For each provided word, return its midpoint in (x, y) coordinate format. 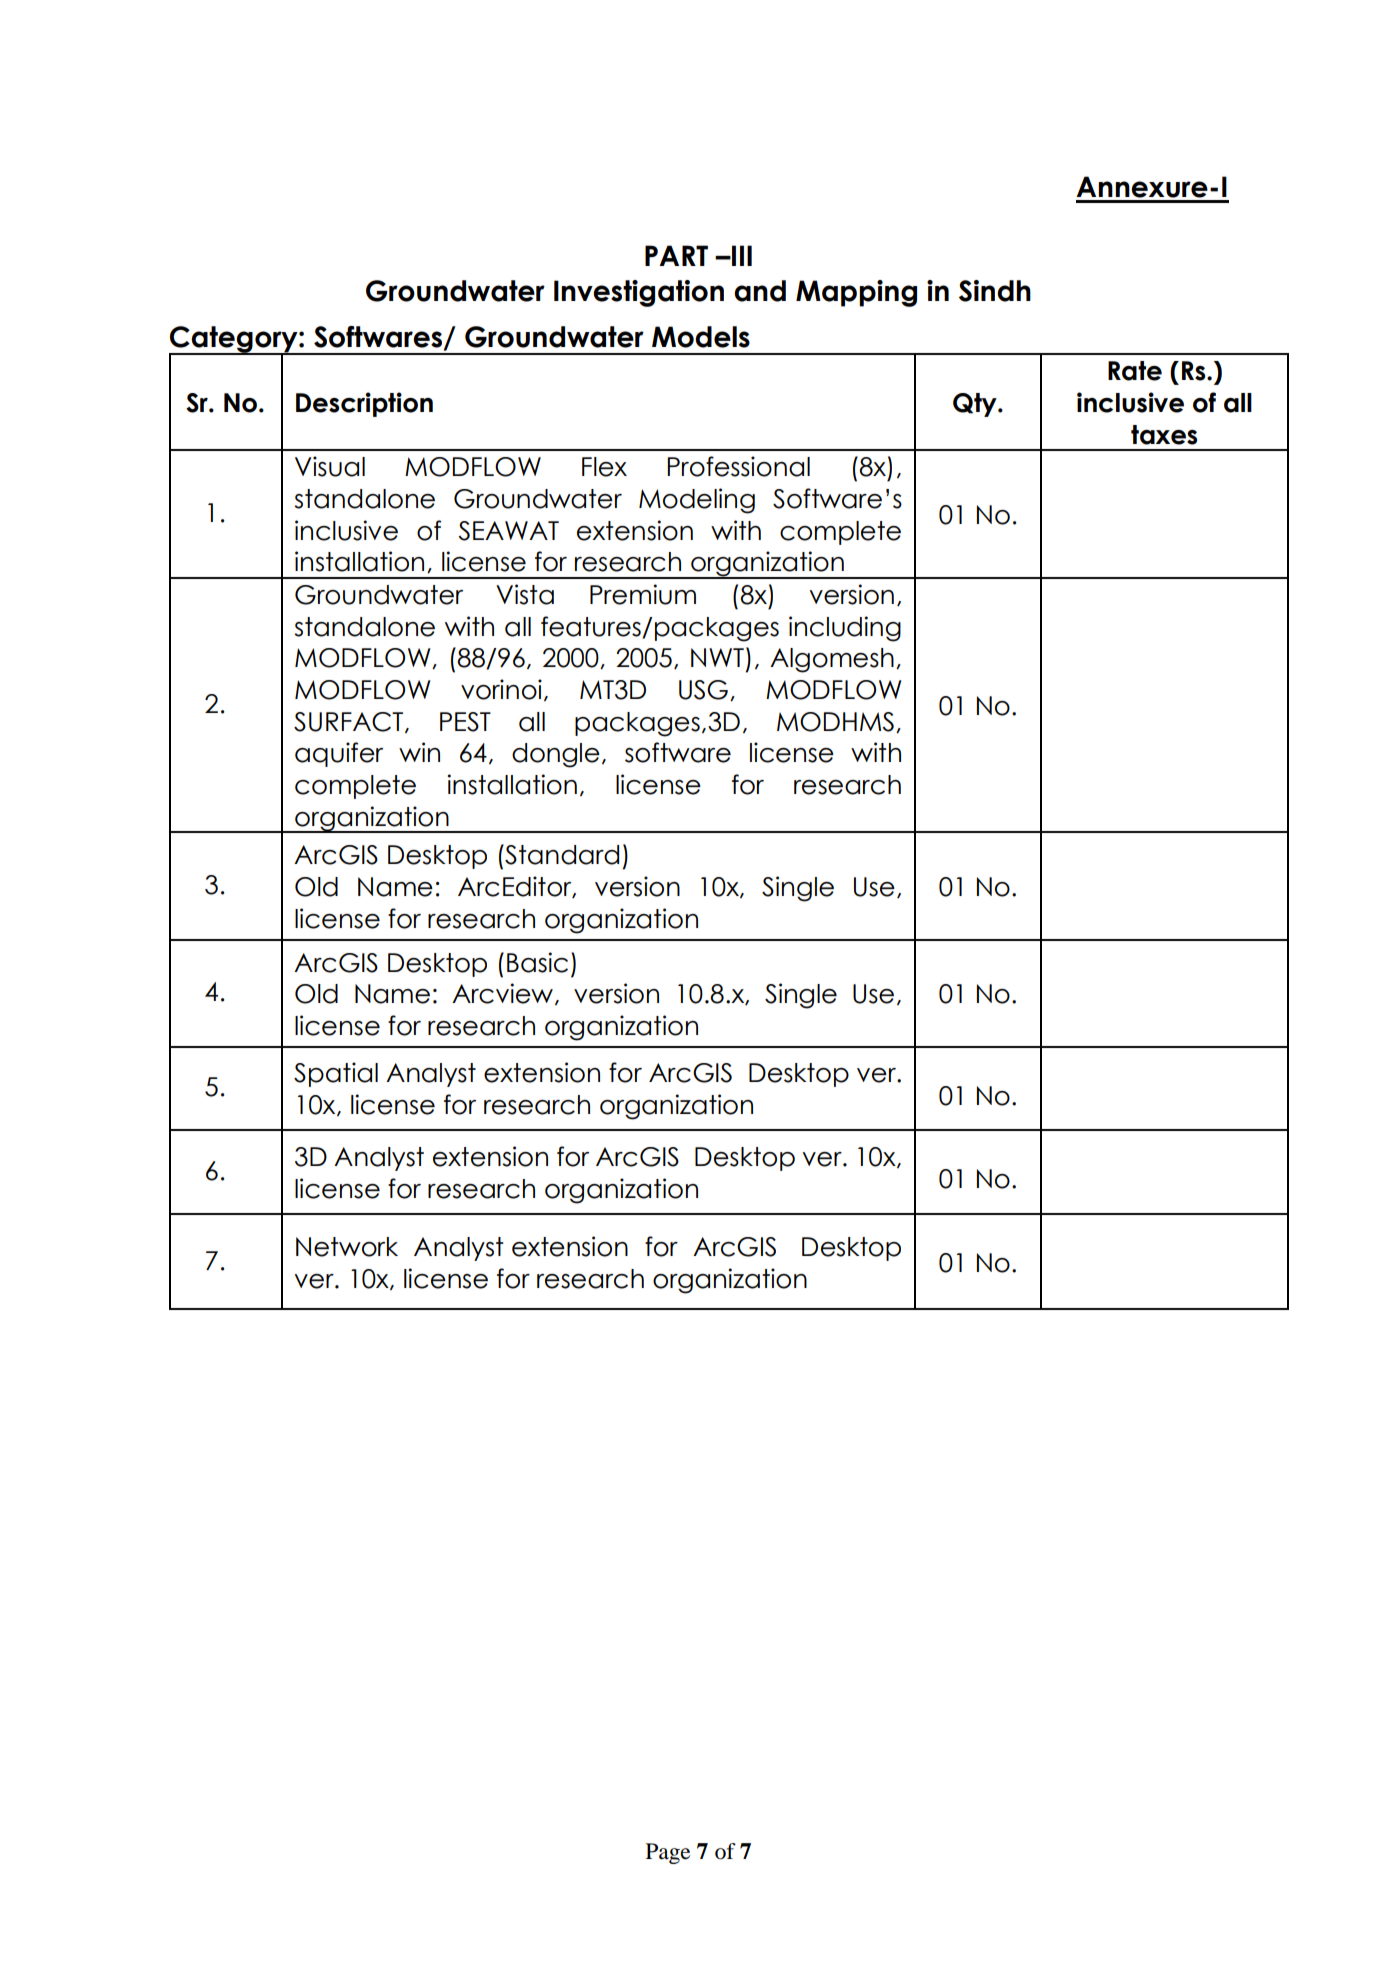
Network (347, 1247)
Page (668, 1853)
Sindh (995, 291)
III (741, 255)
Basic (537, 962)
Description (364, 404)
